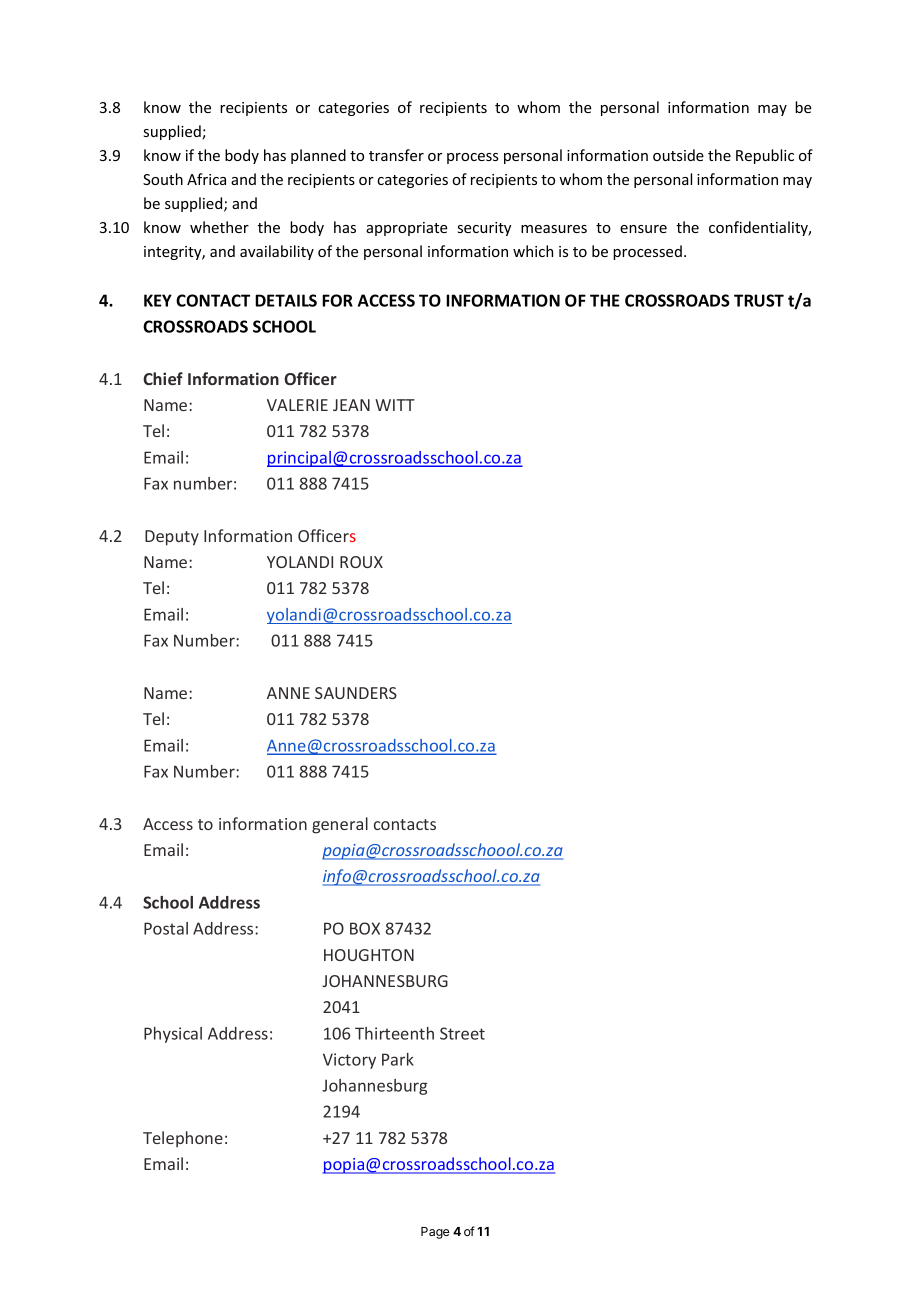 This page has height=1308, width=924. Describe the element at coordinates (678, 155) in the page. I see `outside` at that location.
